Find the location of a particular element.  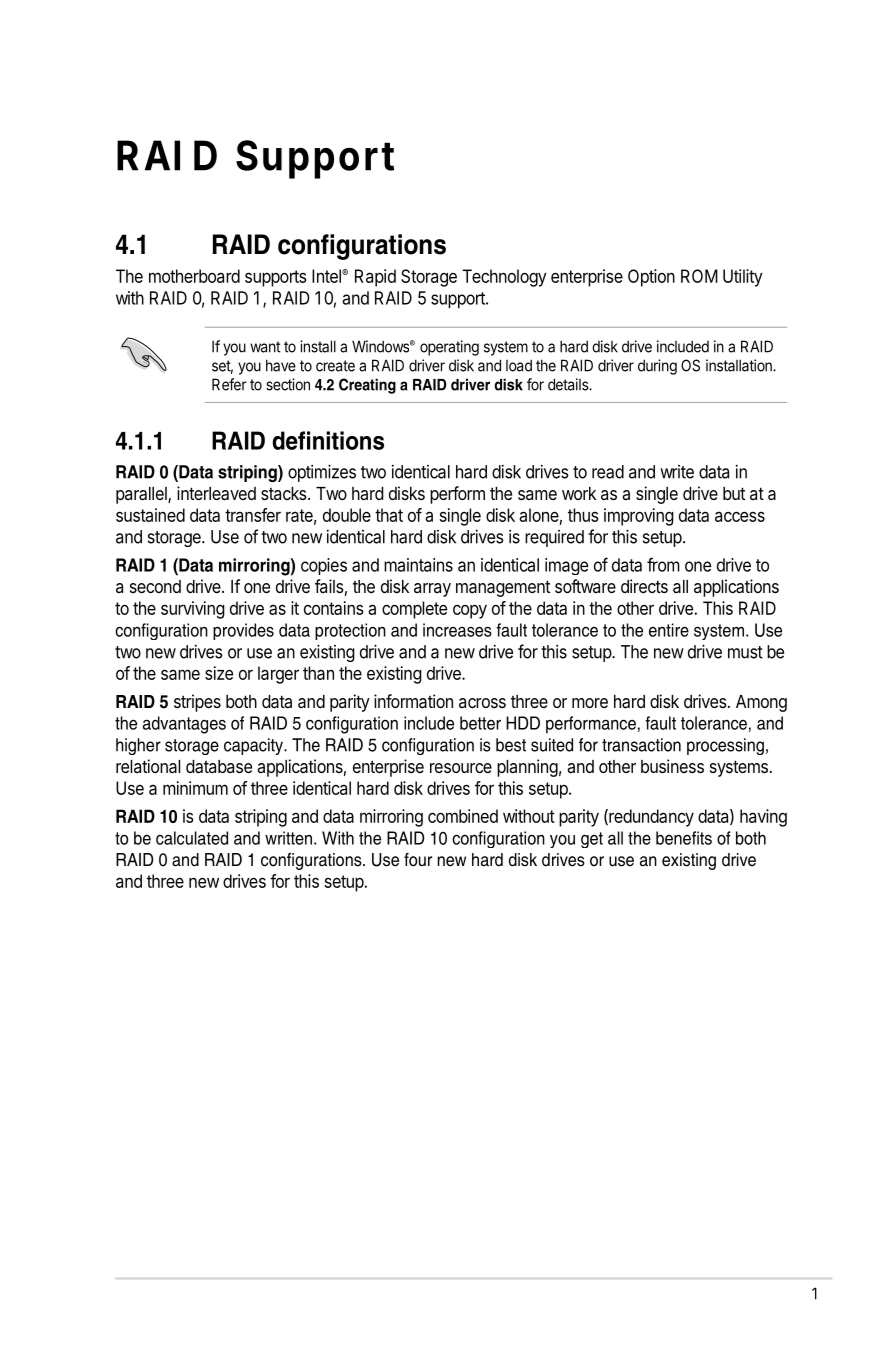

from is located at coordinates (663, 564).
